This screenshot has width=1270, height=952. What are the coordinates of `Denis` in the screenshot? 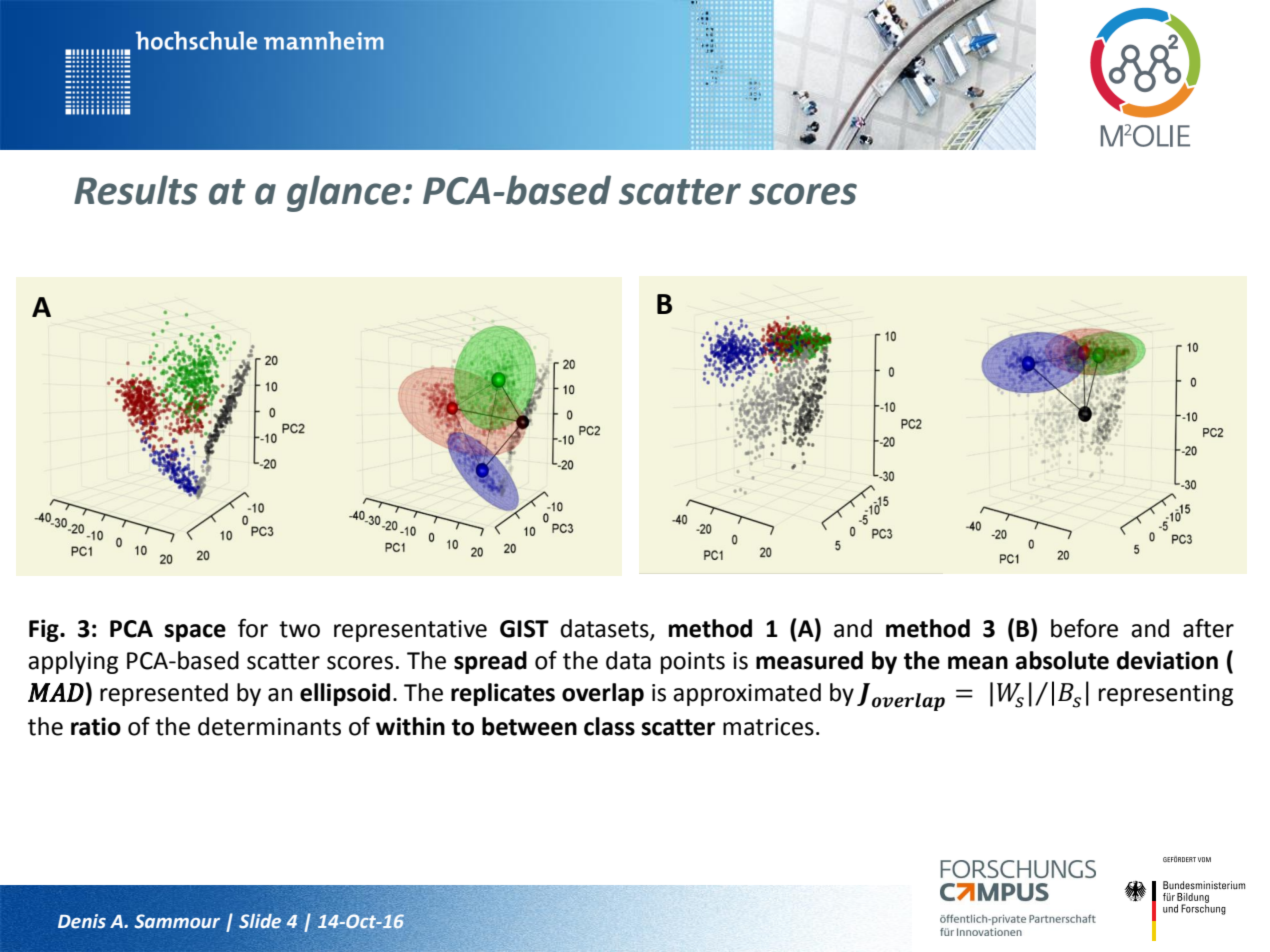 It's located at (82, 921).
